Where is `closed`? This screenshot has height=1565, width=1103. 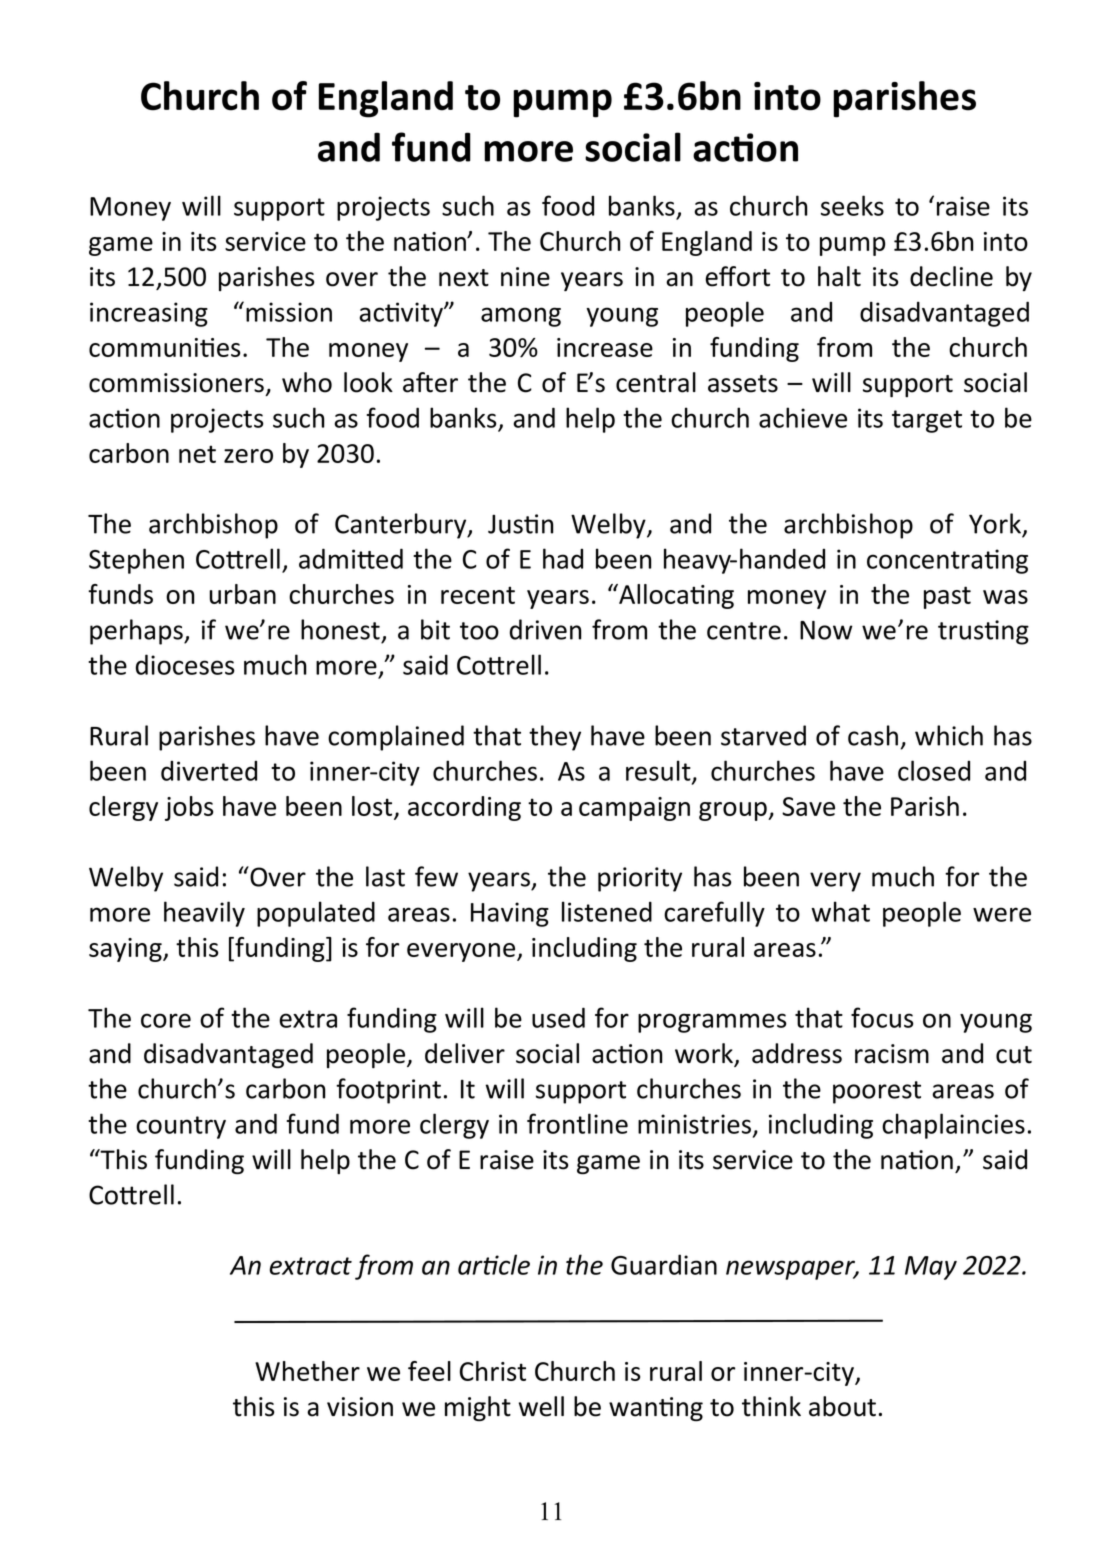
closed is located at coordinates (934, 770).
